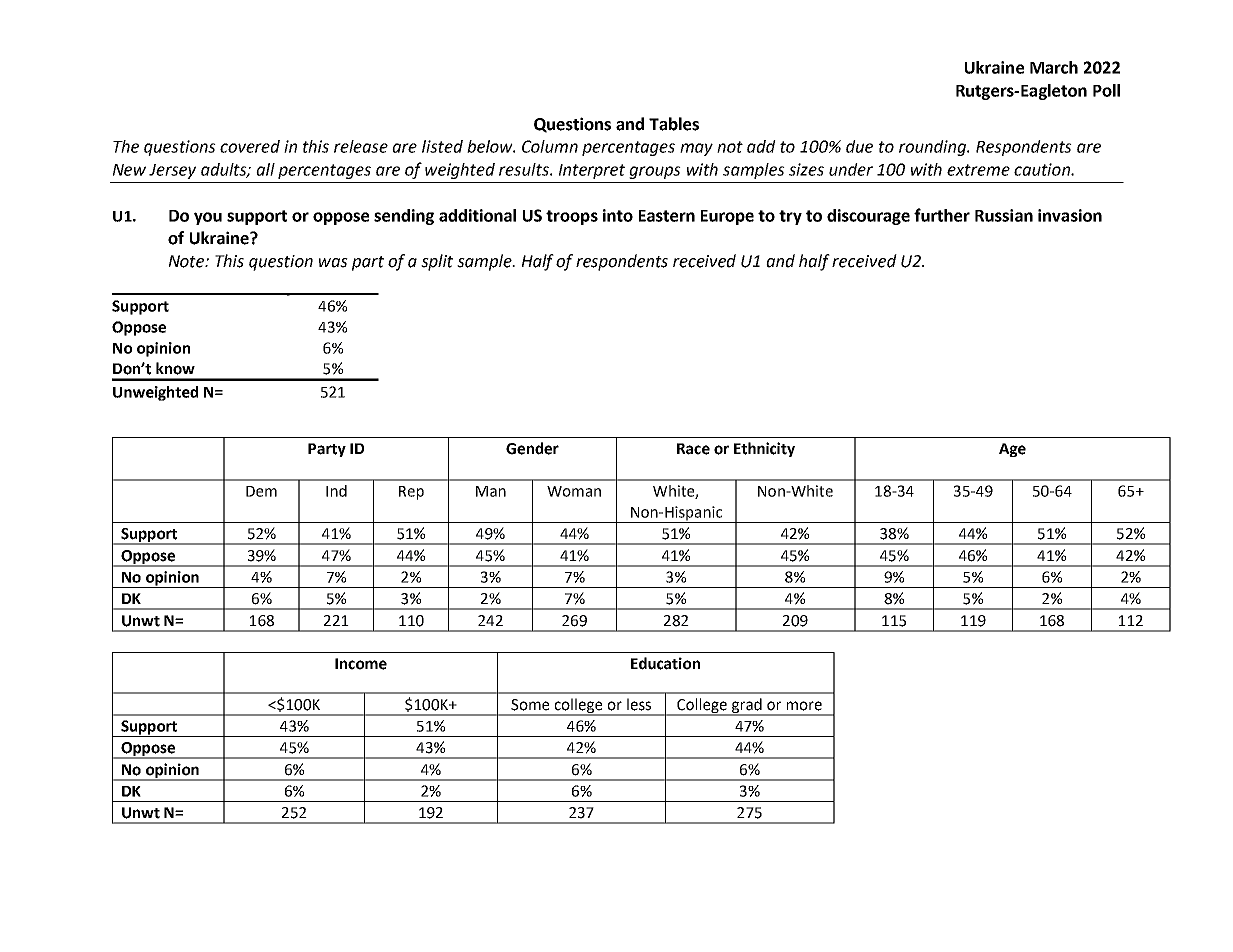  What do you see at coordinates (1054, 67) in the page?
I see `March` at bounding box center [1054, 67].
